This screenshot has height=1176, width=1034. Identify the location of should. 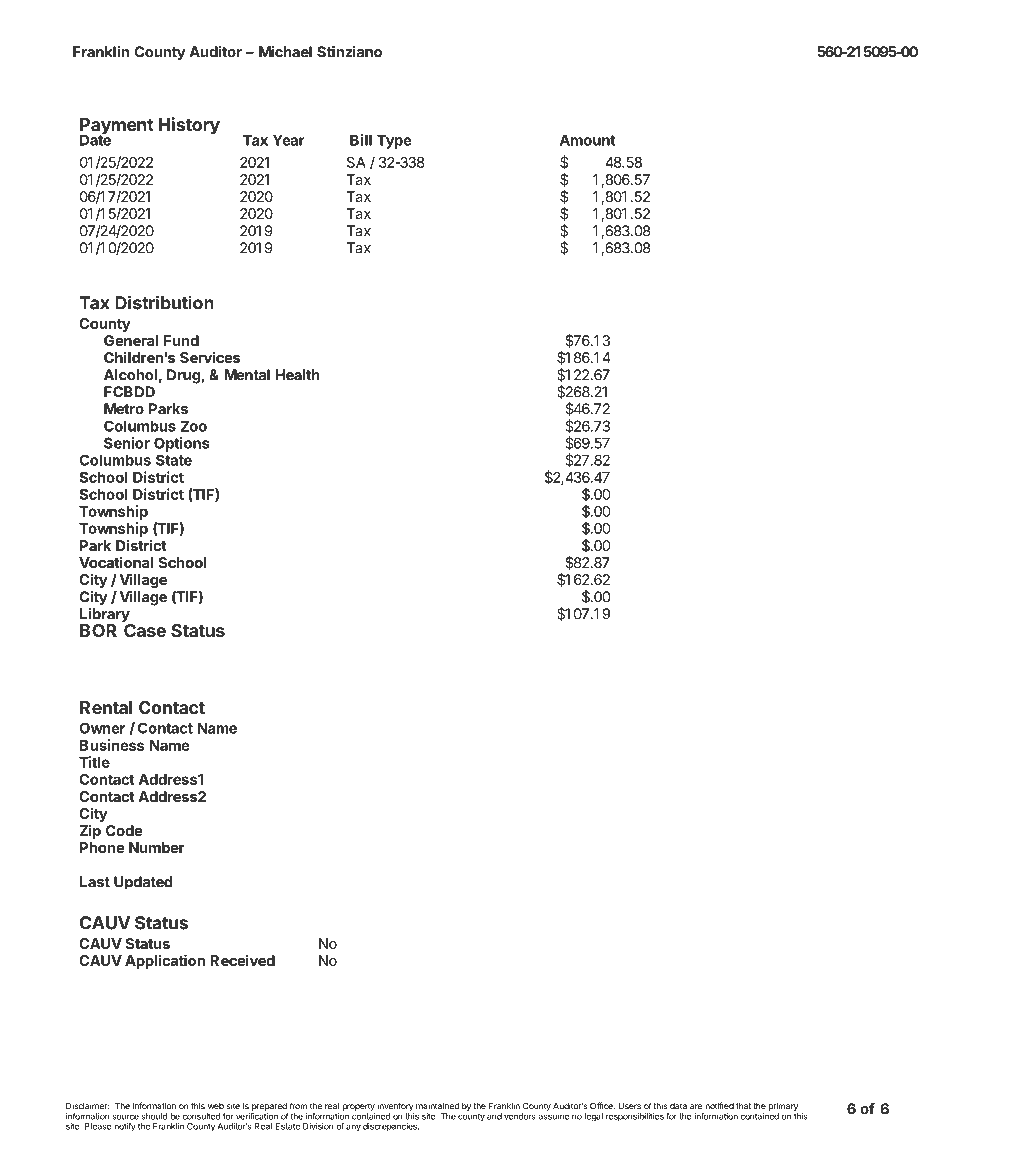
(155, 1116).
